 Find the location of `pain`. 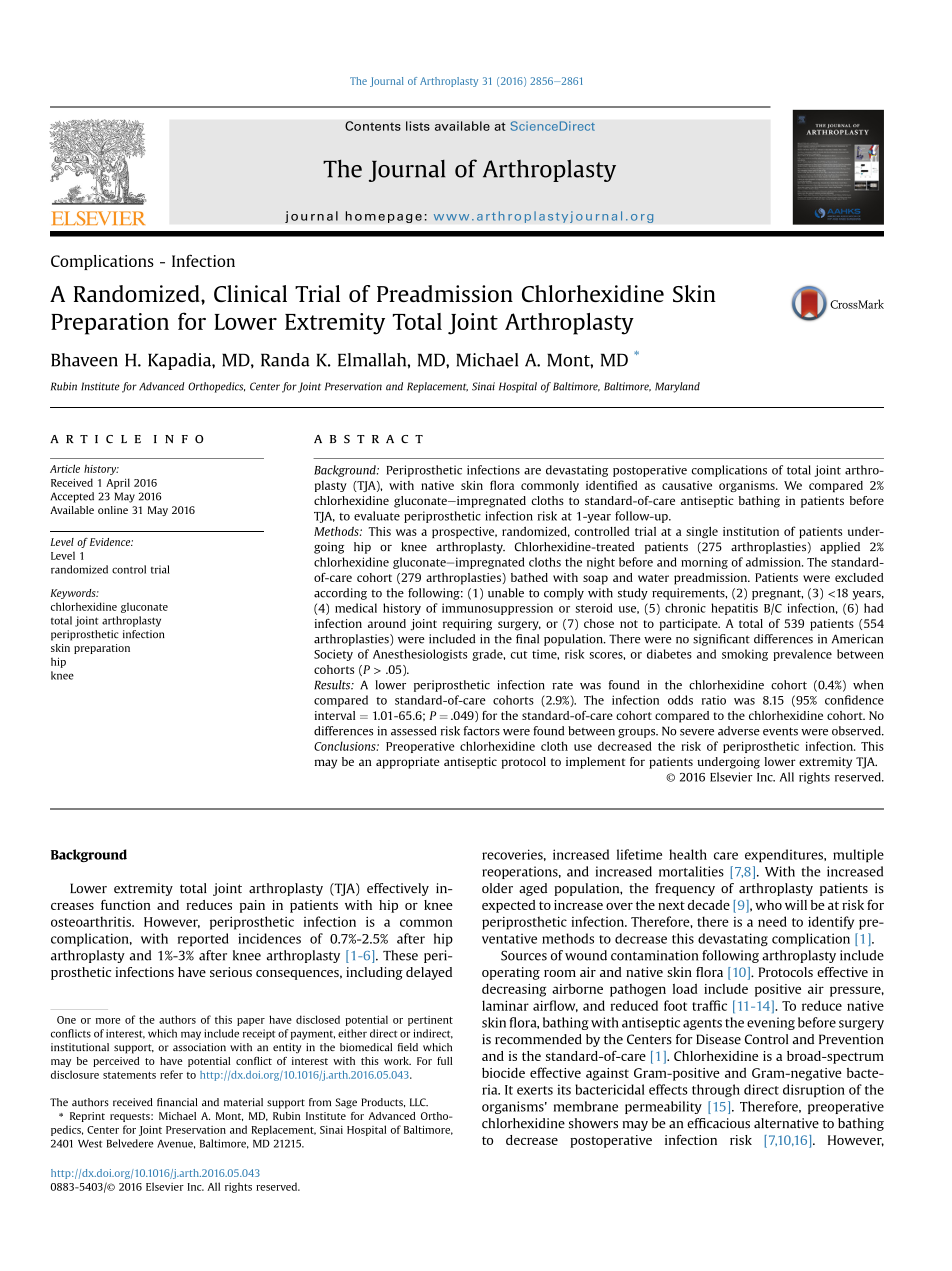

pain is located at coordinates (252, 906).
